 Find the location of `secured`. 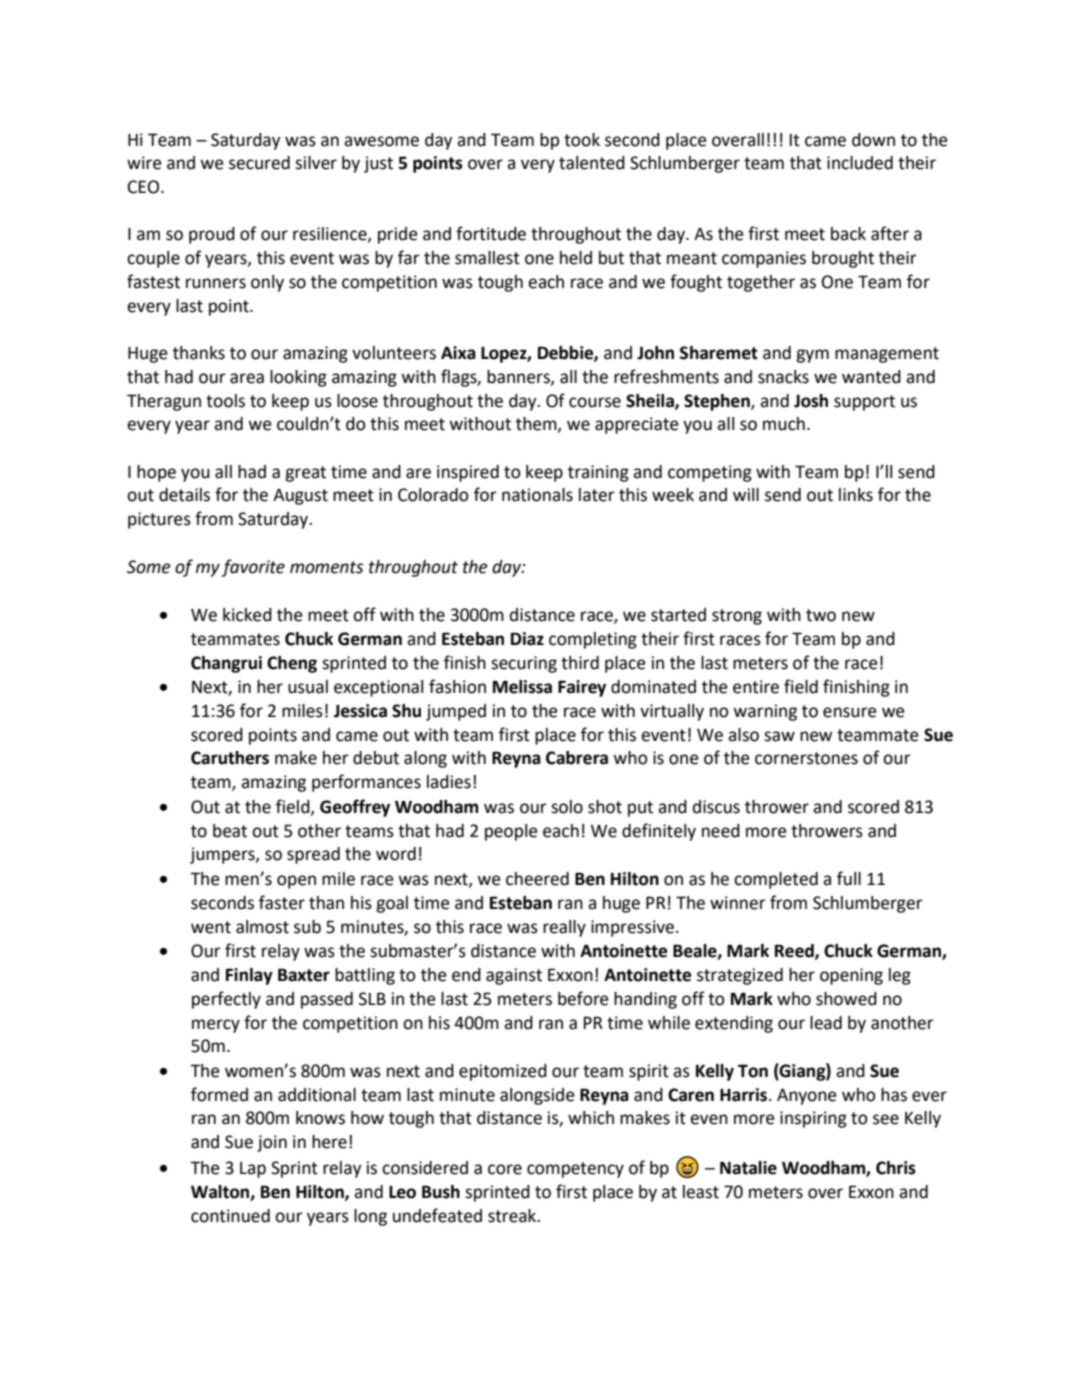

secured is located at coordinates (259, 163).
